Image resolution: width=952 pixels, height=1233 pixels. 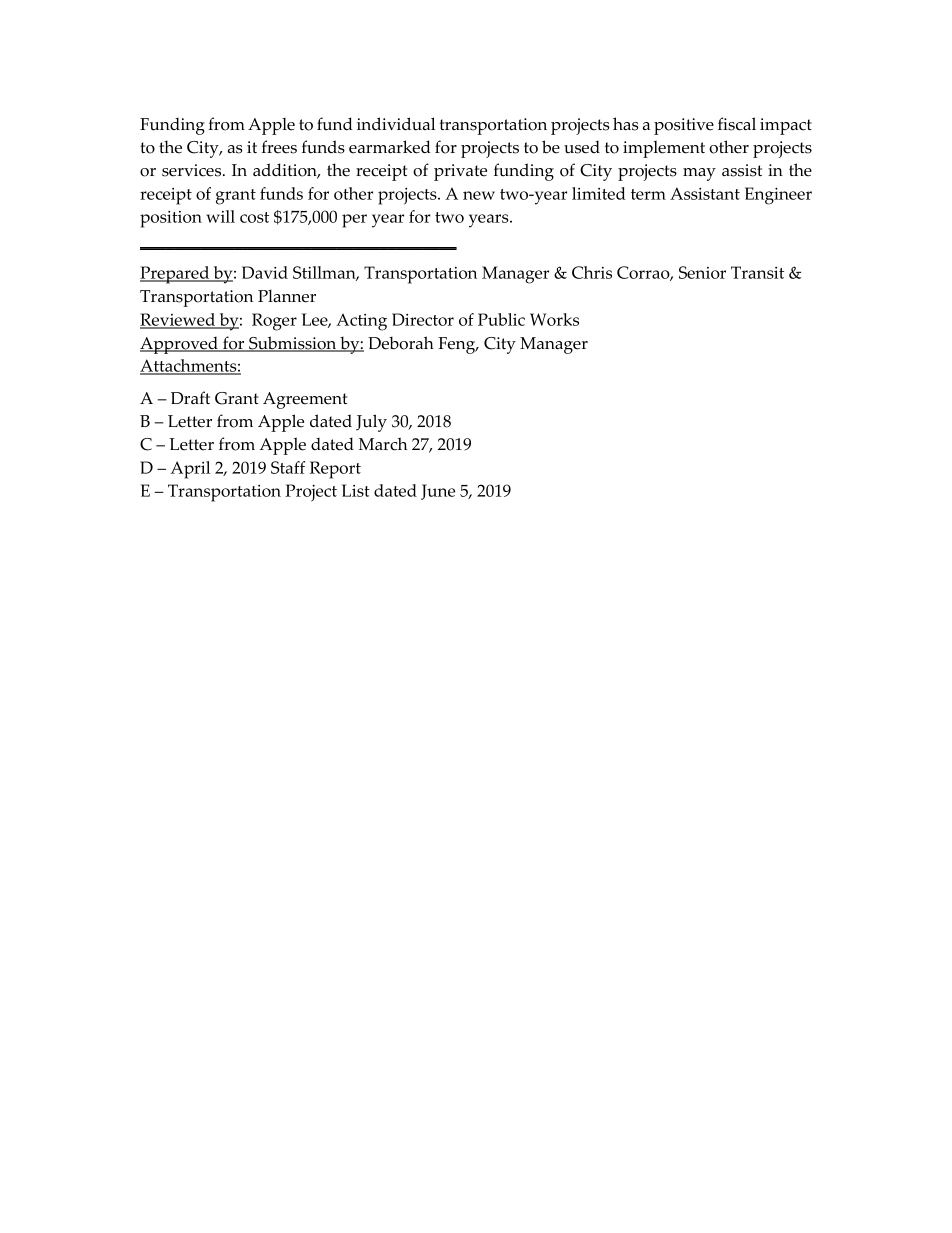 I want to click on Works, so click(x=554, y=319).
